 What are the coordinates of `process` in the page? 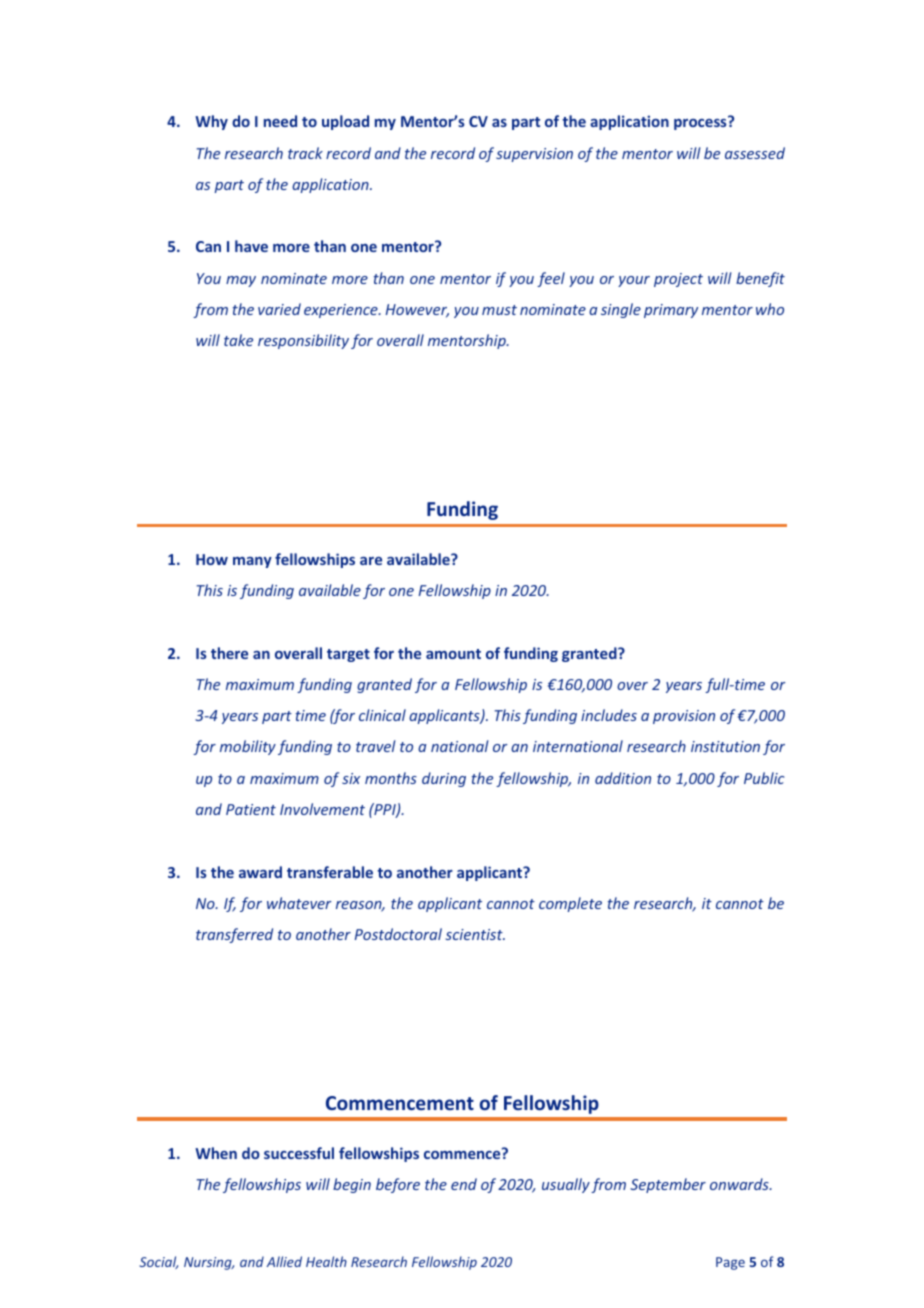 It's located at (701, 123).
